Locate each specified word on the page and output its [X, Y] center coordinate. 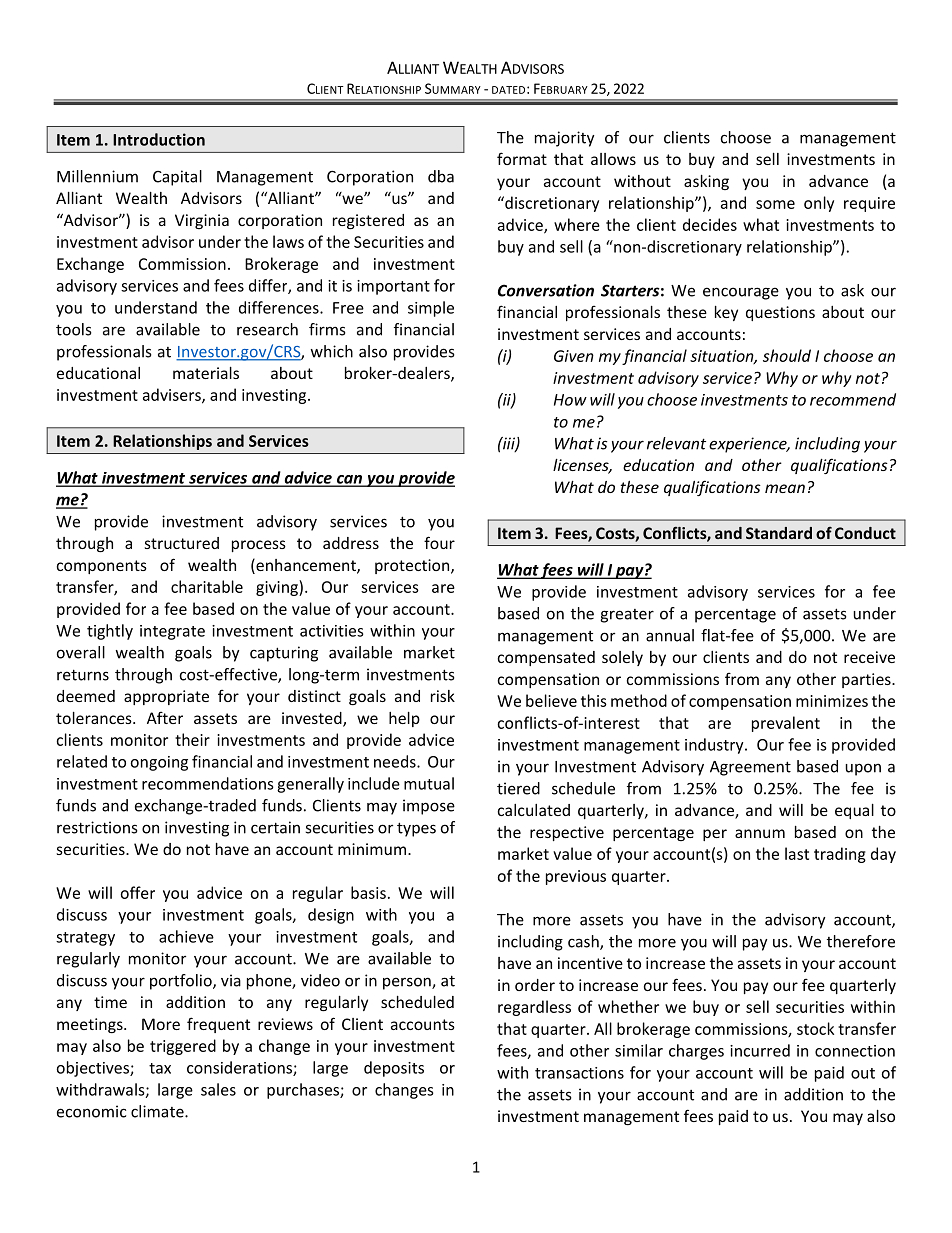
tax [160, 1068]
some [775, 204]
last [797, 853]
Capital [177, 178]
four [439, 542]
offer [138, 892]
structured [181, 543]
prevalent [786, 724]
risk [443, 696]
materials [206, 373]
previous [576, 877]
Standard [779, 533]
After [165, 717]
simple [431, 309]
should [787, 355]
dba [441, 176]
